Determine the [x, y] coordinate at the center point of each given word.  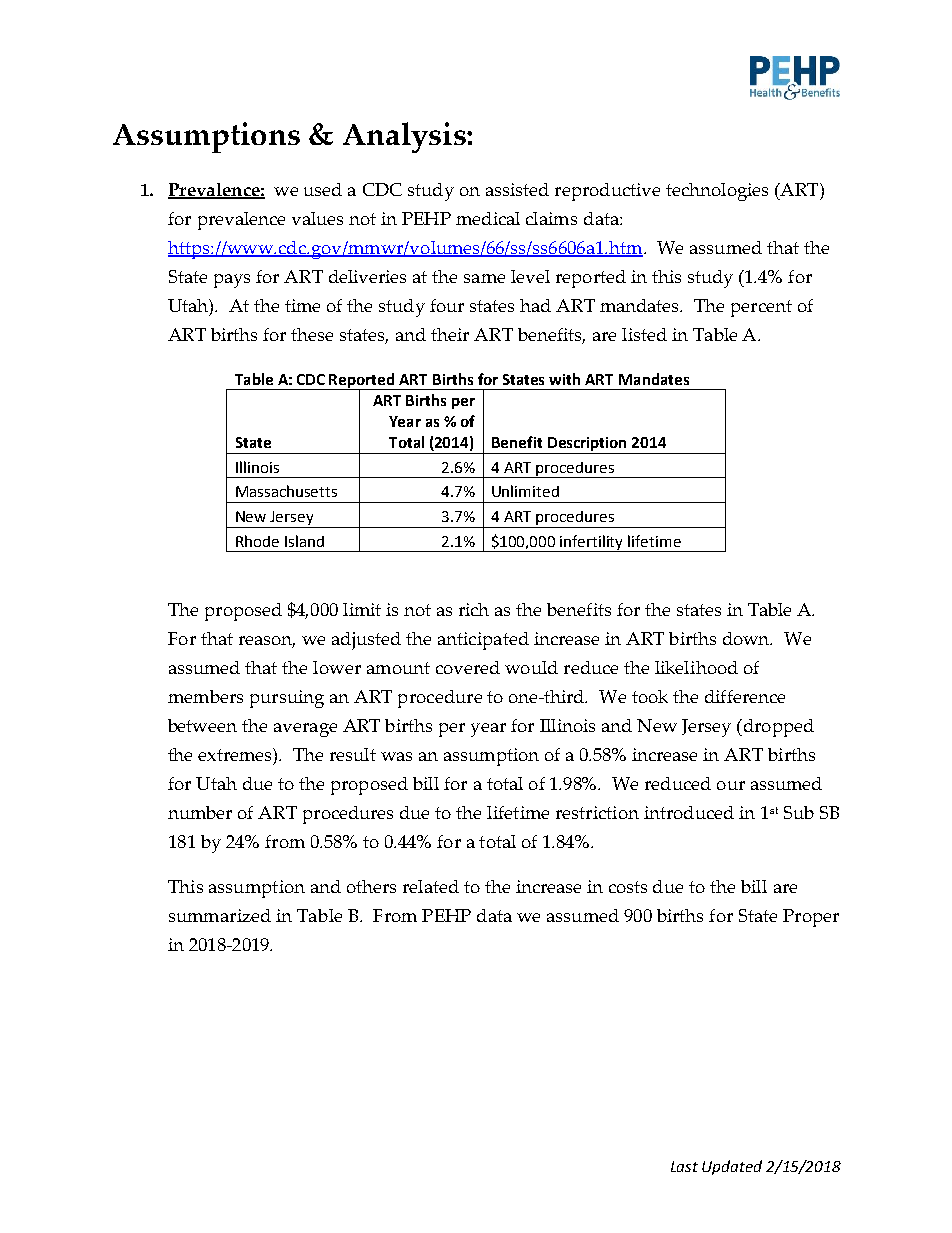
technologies [717, 192]
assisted [517, 189]
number [200, 812]
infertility [592, 543]
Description [588, 445]
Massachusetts [286, 491]
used [323, 189]
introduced [689, 812]
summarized [220, 915]
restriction [597, 812]
